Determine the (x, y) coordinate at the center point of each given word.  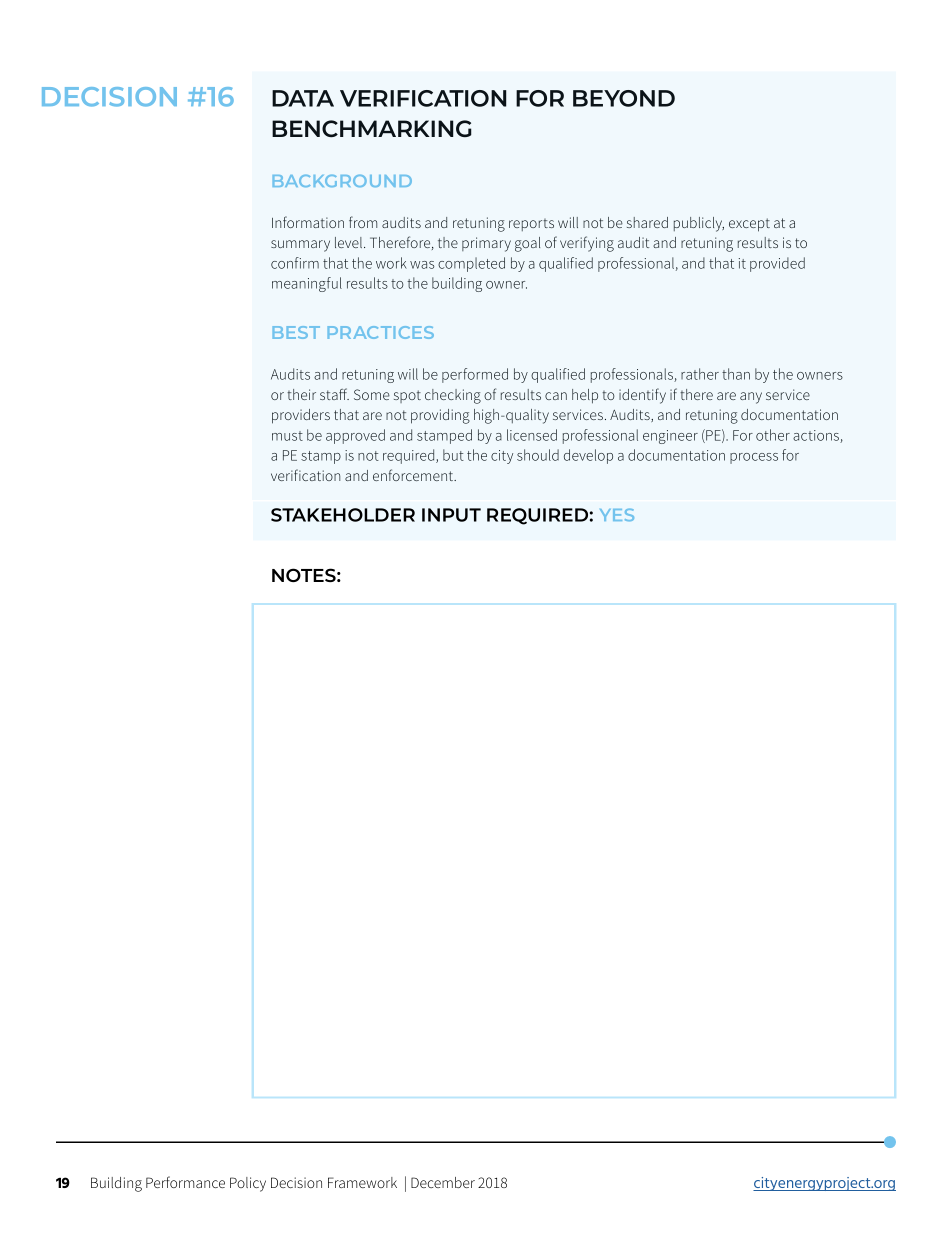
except (749, 225)
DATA (303, 98)
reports (531, 225)
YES (617, 514)
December (443, 1182)
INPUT (451, 515)
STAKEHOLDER (343, 515)
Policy (248, 1184)
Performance (185, 1182)
